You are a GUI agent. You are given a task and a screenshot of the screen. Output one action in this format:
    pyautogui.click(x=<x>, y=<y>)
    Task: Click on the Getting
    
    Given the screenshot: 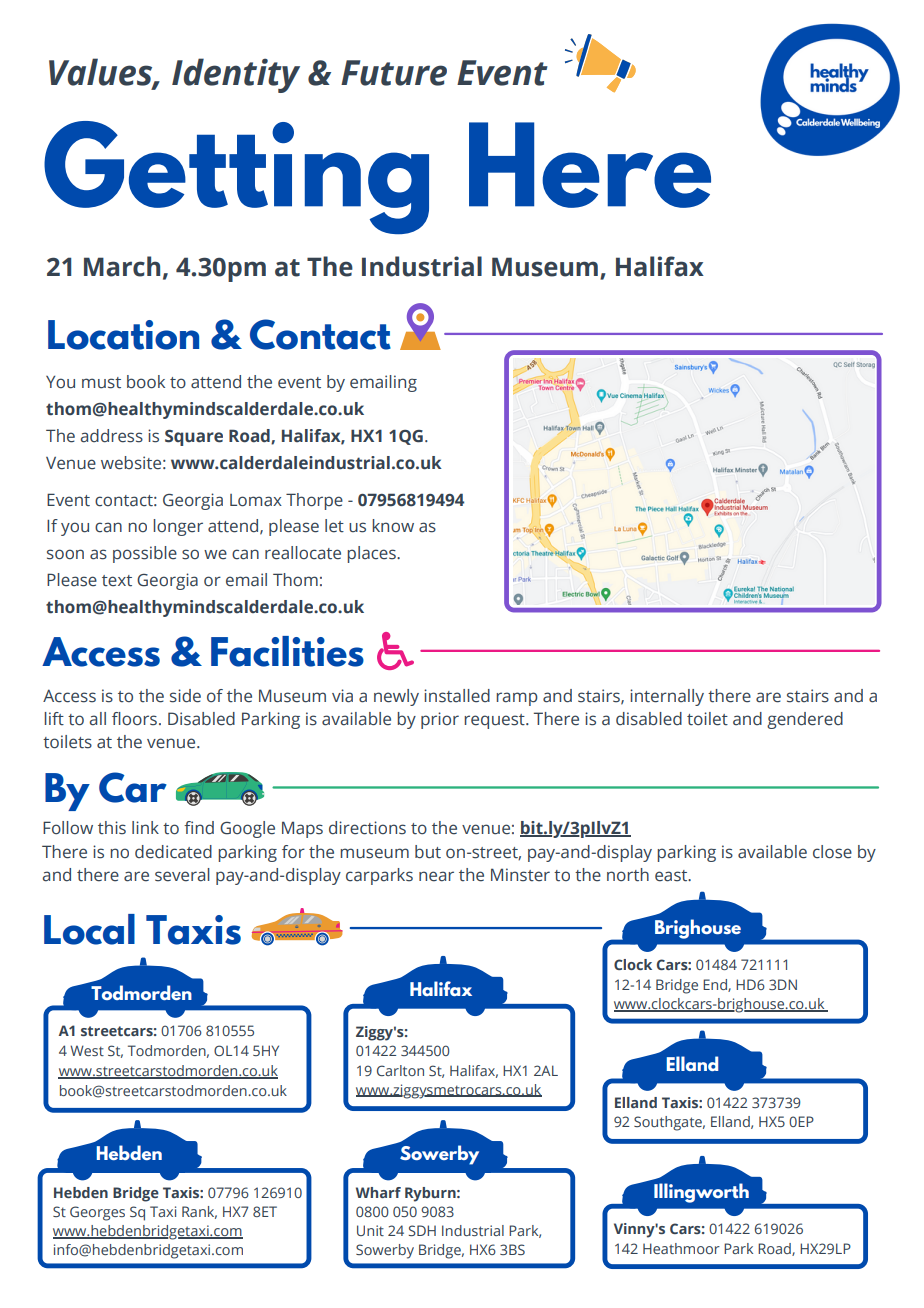 What is the action you would take?
    pyautogui.click(x=236, y=177)
